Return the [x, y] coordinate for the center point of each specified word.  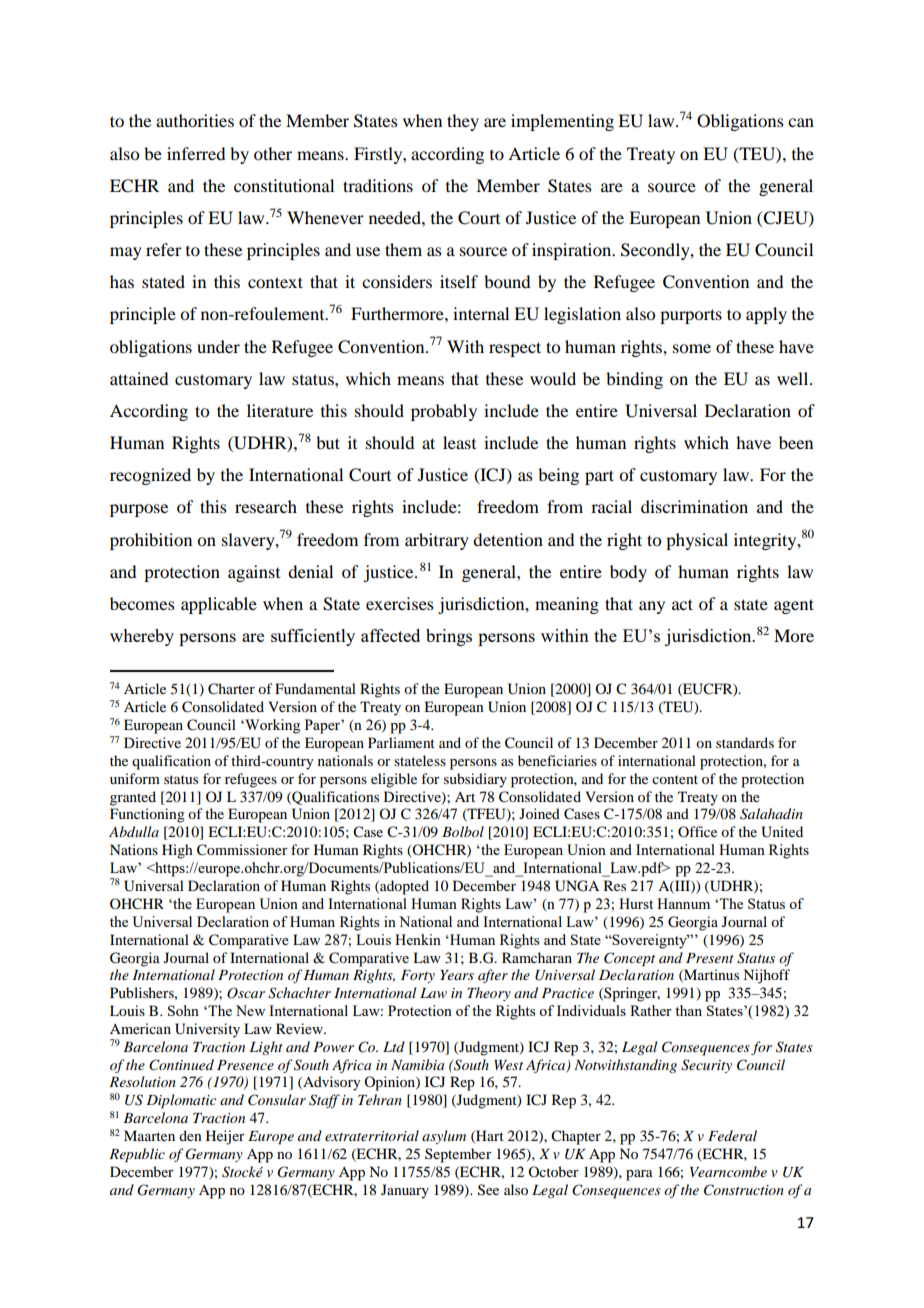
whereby [142, 637]
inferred [196, 153]
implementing [562, 122]
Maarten [149, 1135]
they [463, 122]
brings [449, 637]
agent [794, 606]
